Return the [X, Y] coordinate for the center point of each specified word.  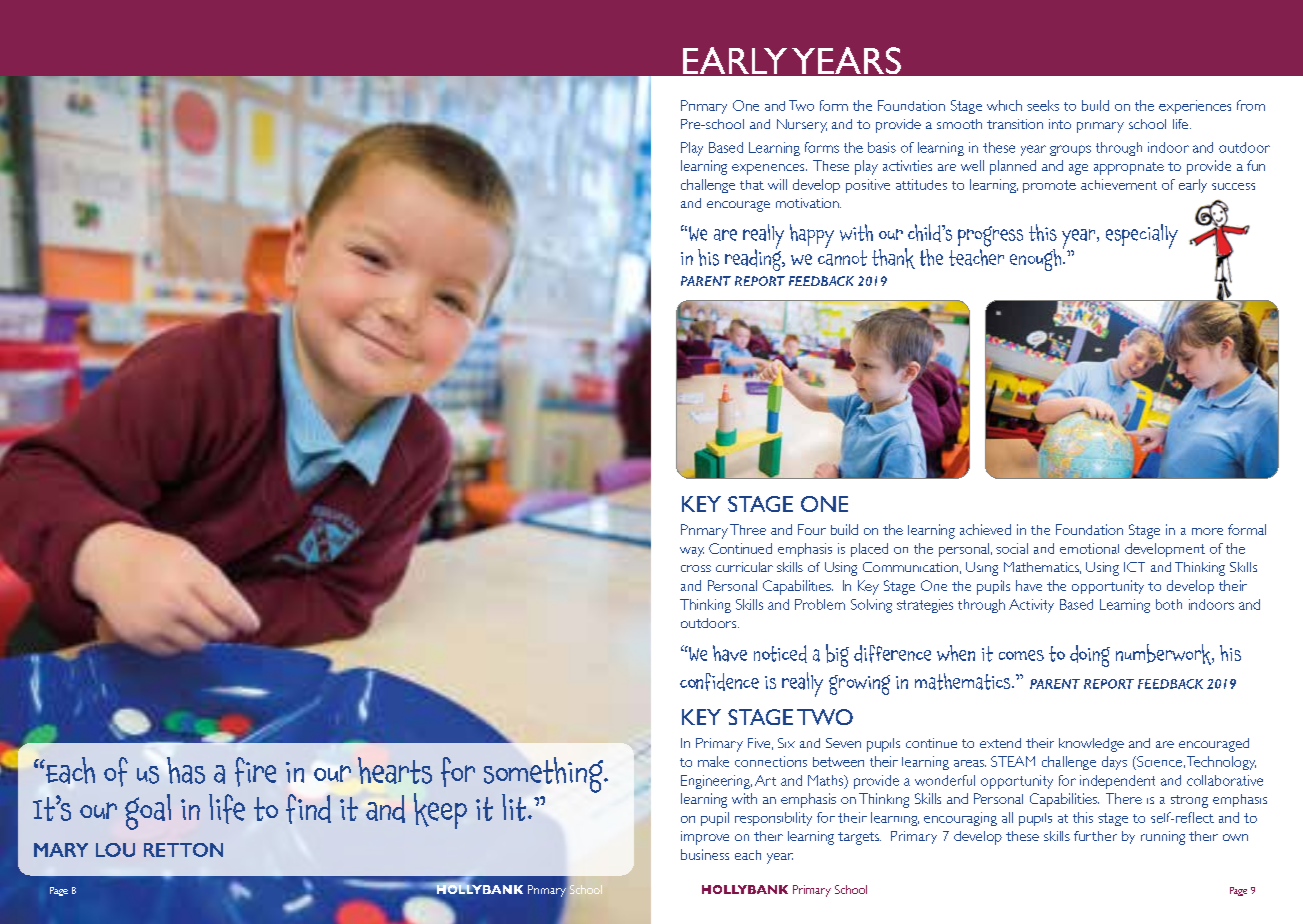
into [1060, 124]
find [308, 809]
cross [696, 568]
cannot [842, 258]
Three [748, 529]
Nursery [802, 126]
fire [255, 772]
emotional [1089, 548]
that [752, 185]
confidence [719, 682]
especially [1142, 236]
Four [812, 529]
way [692, 552]
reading [754, 259]
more [1207, 531]
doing [1090, 656]
